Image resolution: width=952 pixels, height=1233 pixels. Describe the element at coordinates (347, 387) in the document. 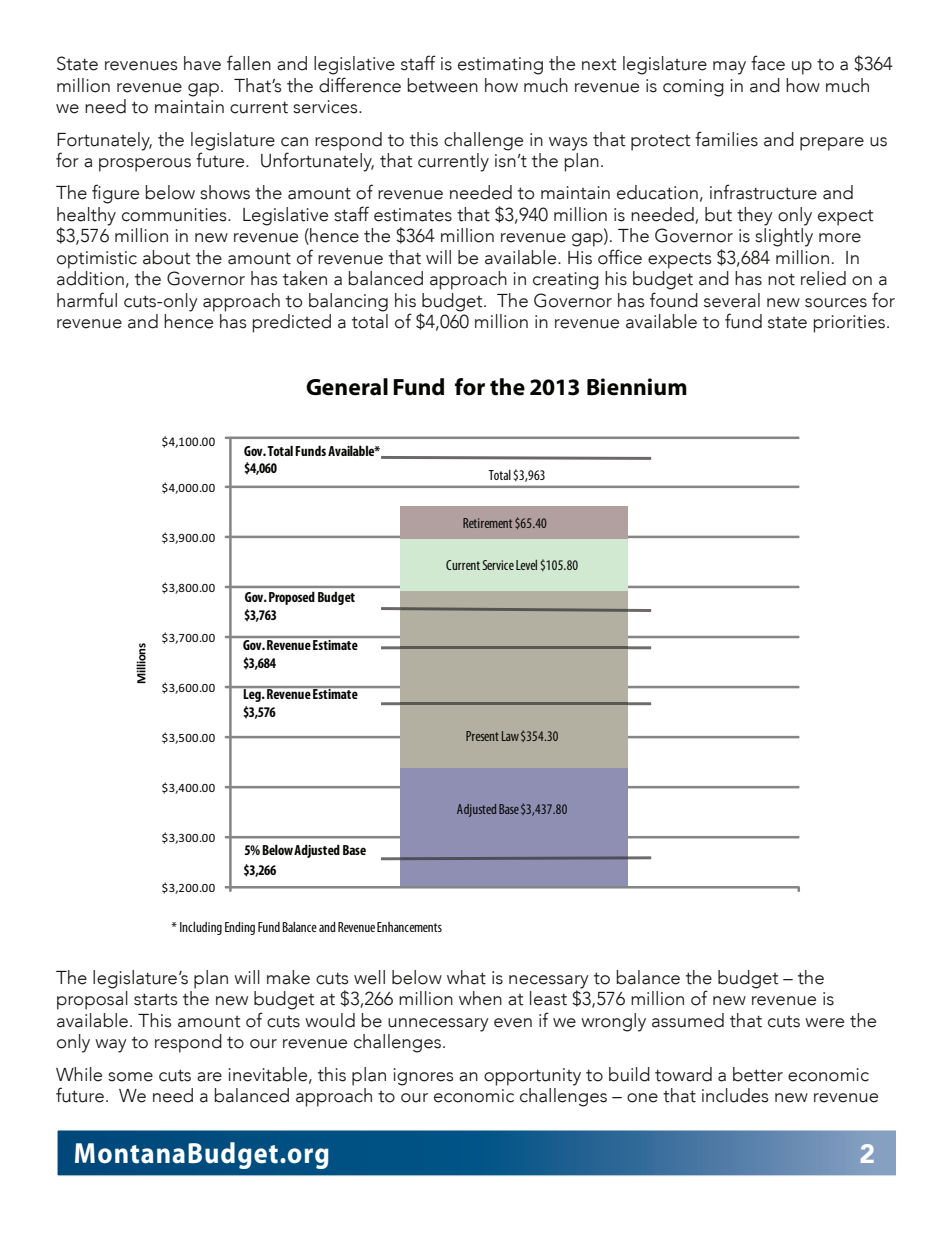

I see `General` at that location.
